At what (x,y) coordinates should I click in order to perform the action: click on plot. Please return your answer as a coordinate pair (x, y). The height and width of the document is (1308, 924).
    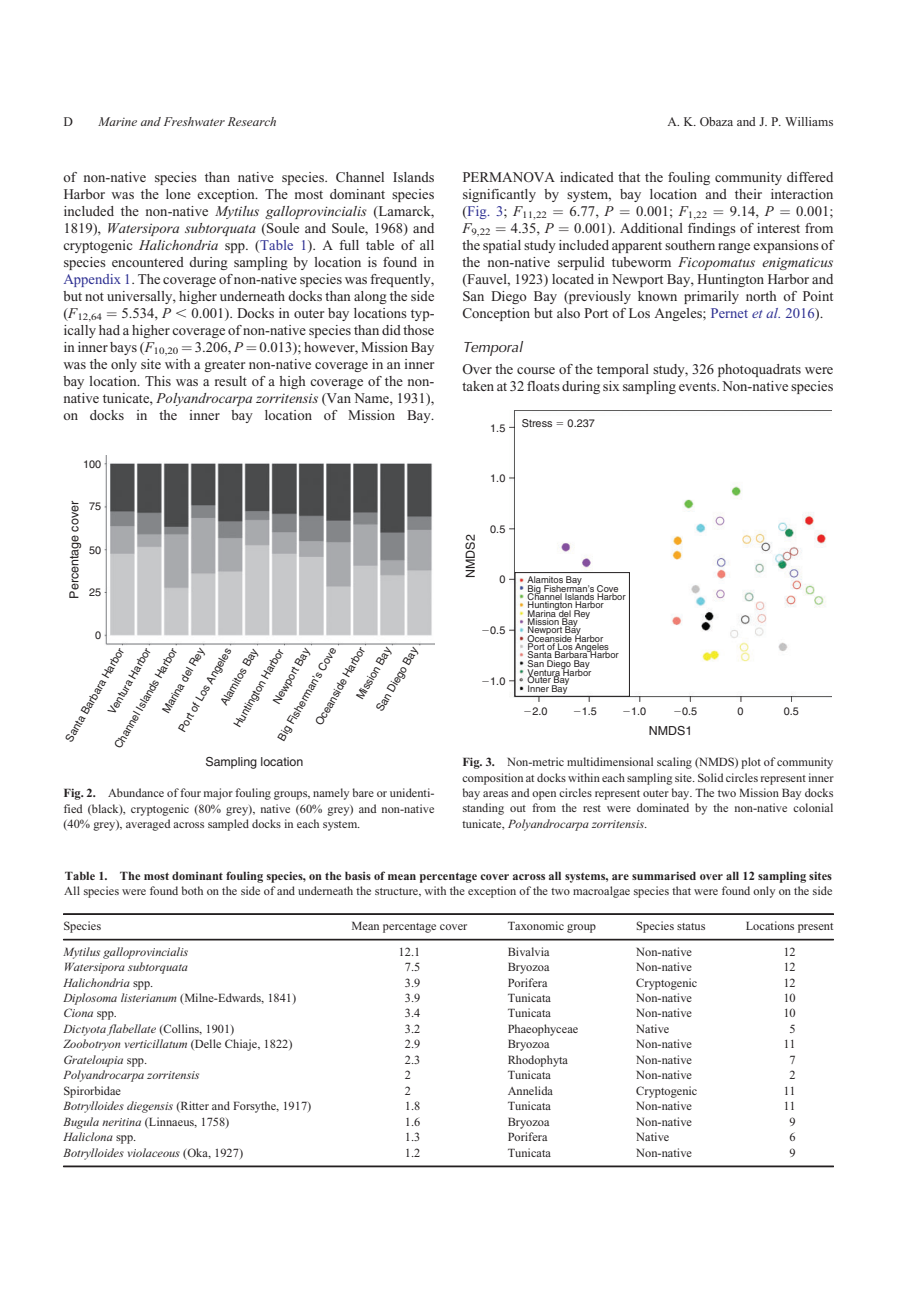
    Looking at the image, I should click on (751, 763).
